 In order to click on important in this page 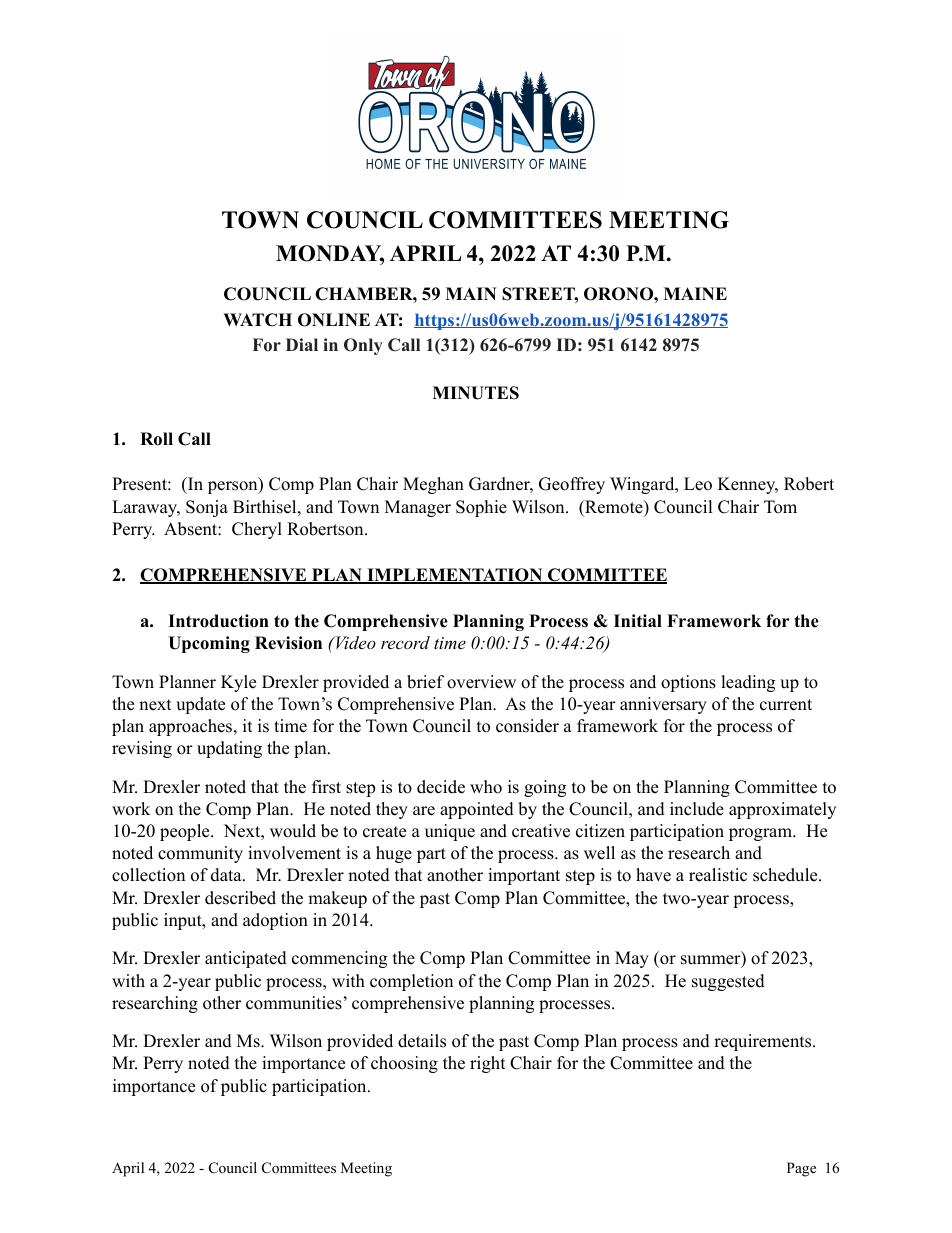, I will do `click(524, 876)`.
